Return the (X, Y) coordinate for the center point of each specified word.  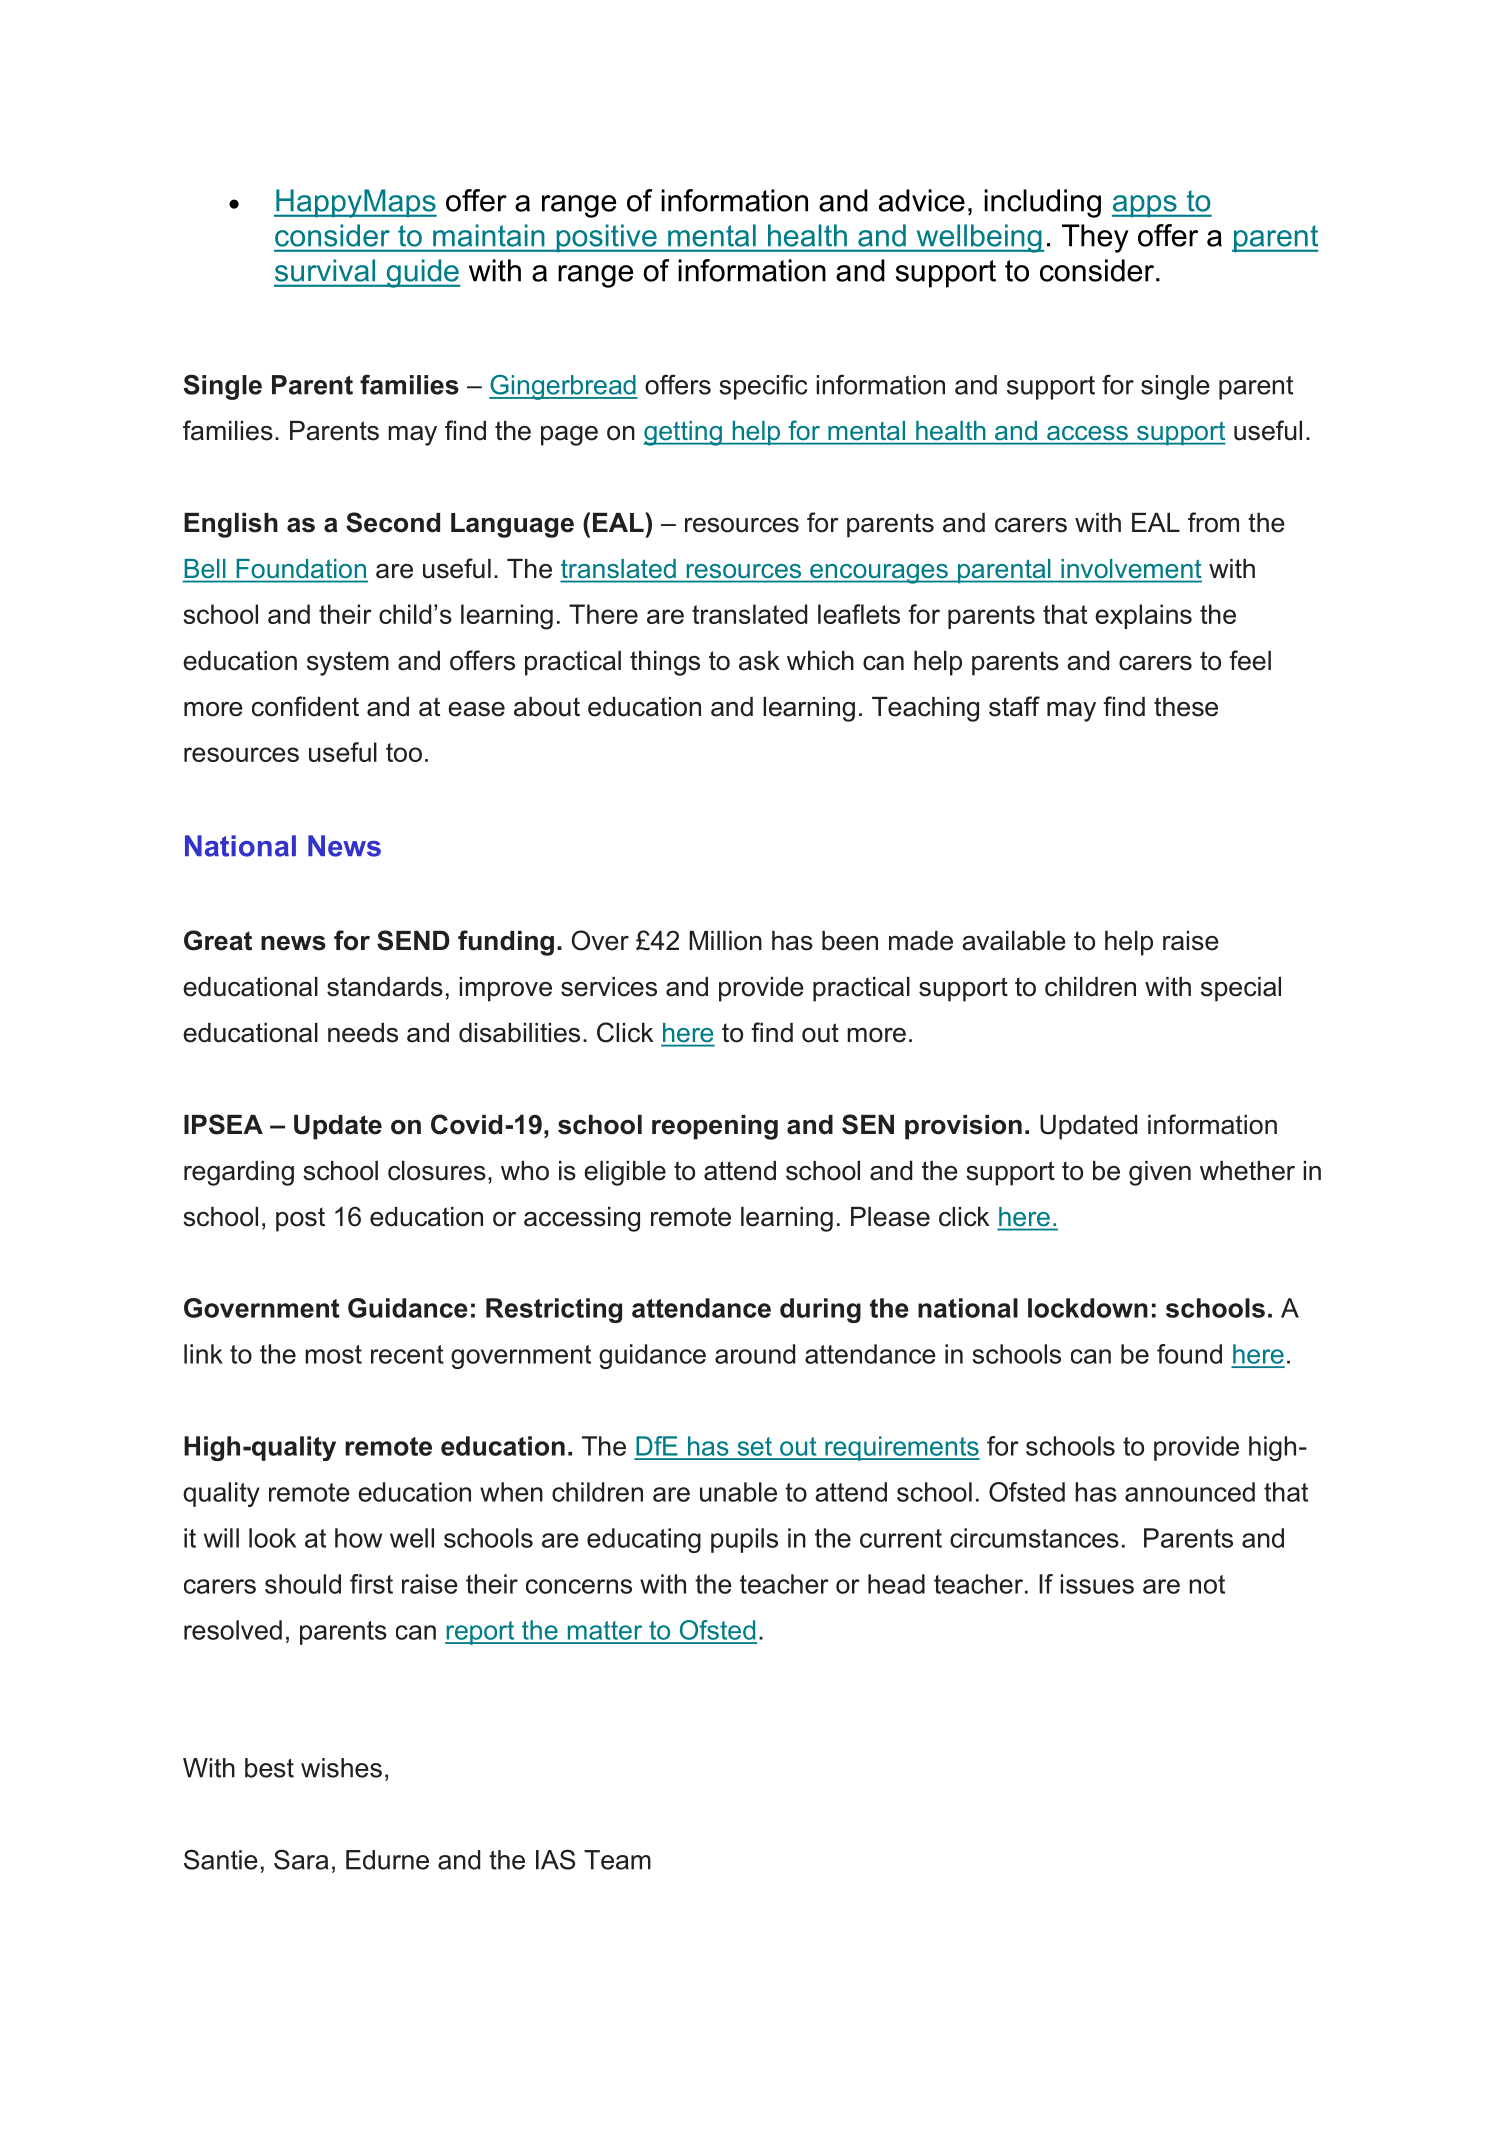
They (1095, 238)
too (404, 752)
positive (606, 238)
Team (617, 1860)
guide (422, 273)
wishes (341, 1768)
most (333, 1354)
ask (759, 661)
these (1186, 707)
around (755, 1354)
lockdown (1088, 1308)
